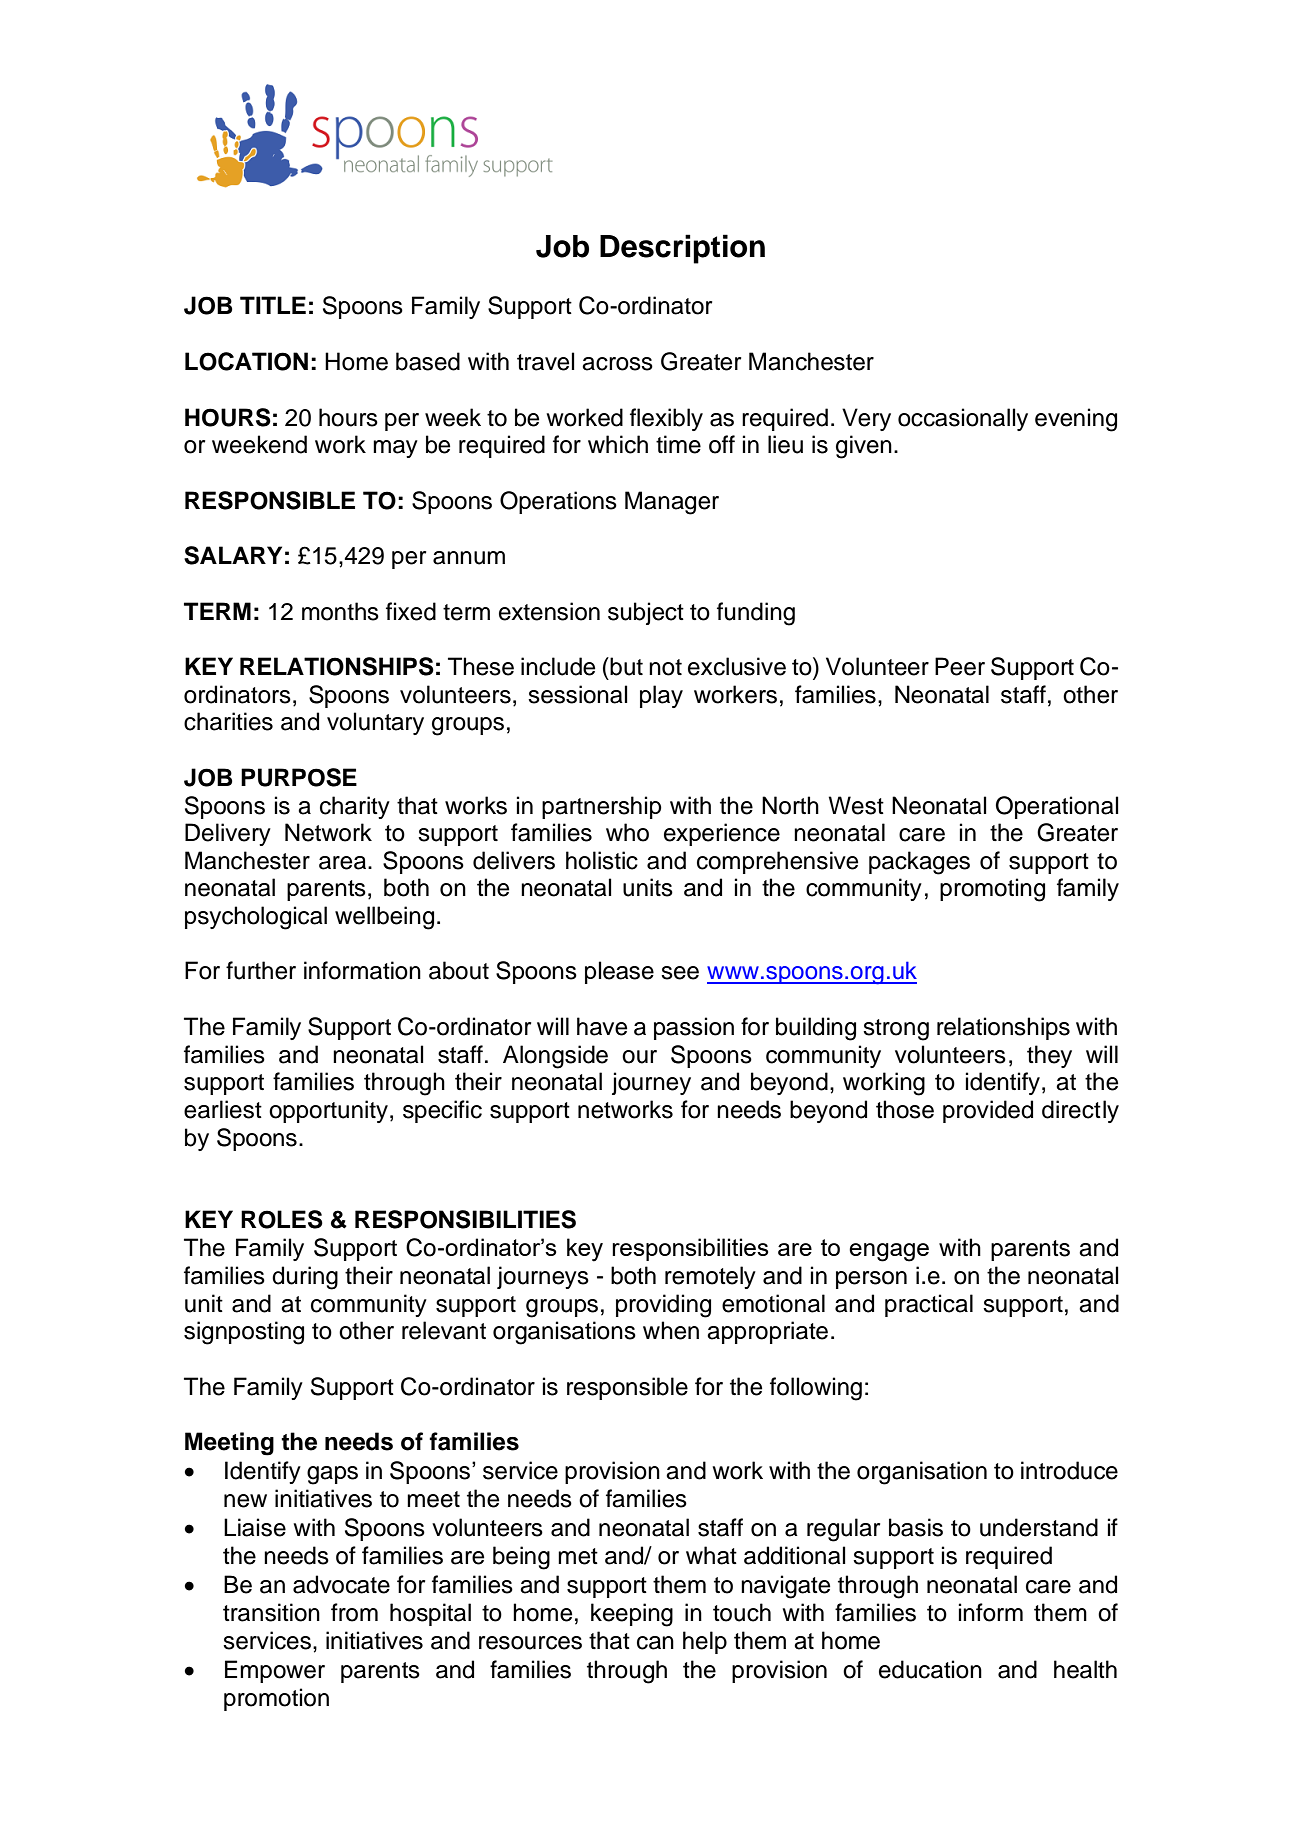  Describe the element at coordinates (680, 973) in the screenshot. I see `see` at that location.
